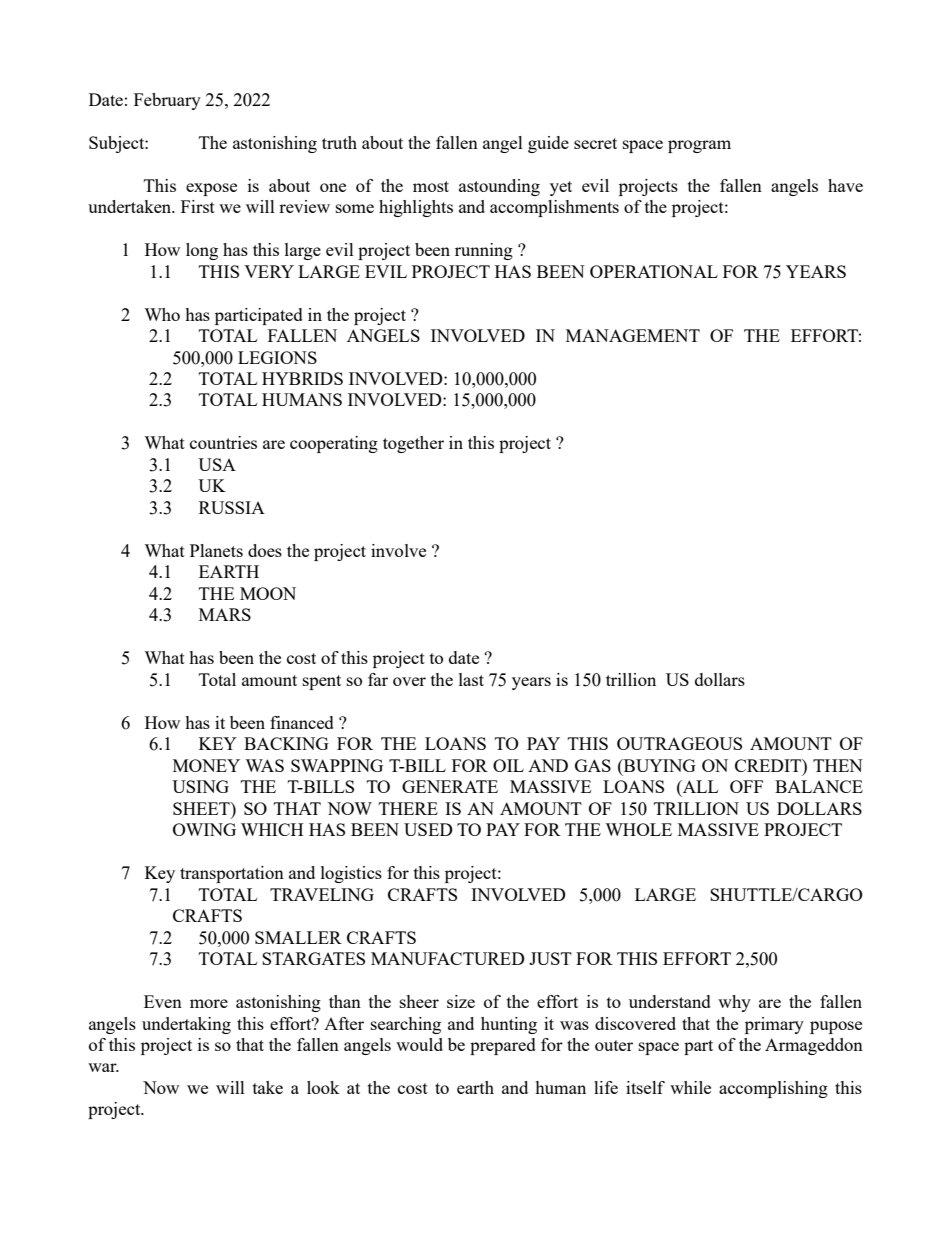 The width and height of the screenshot is (952, 1233). What do you see at coordinates (699, 146) in the screenshot?
I see `program` at bounding box center [699, 146].
